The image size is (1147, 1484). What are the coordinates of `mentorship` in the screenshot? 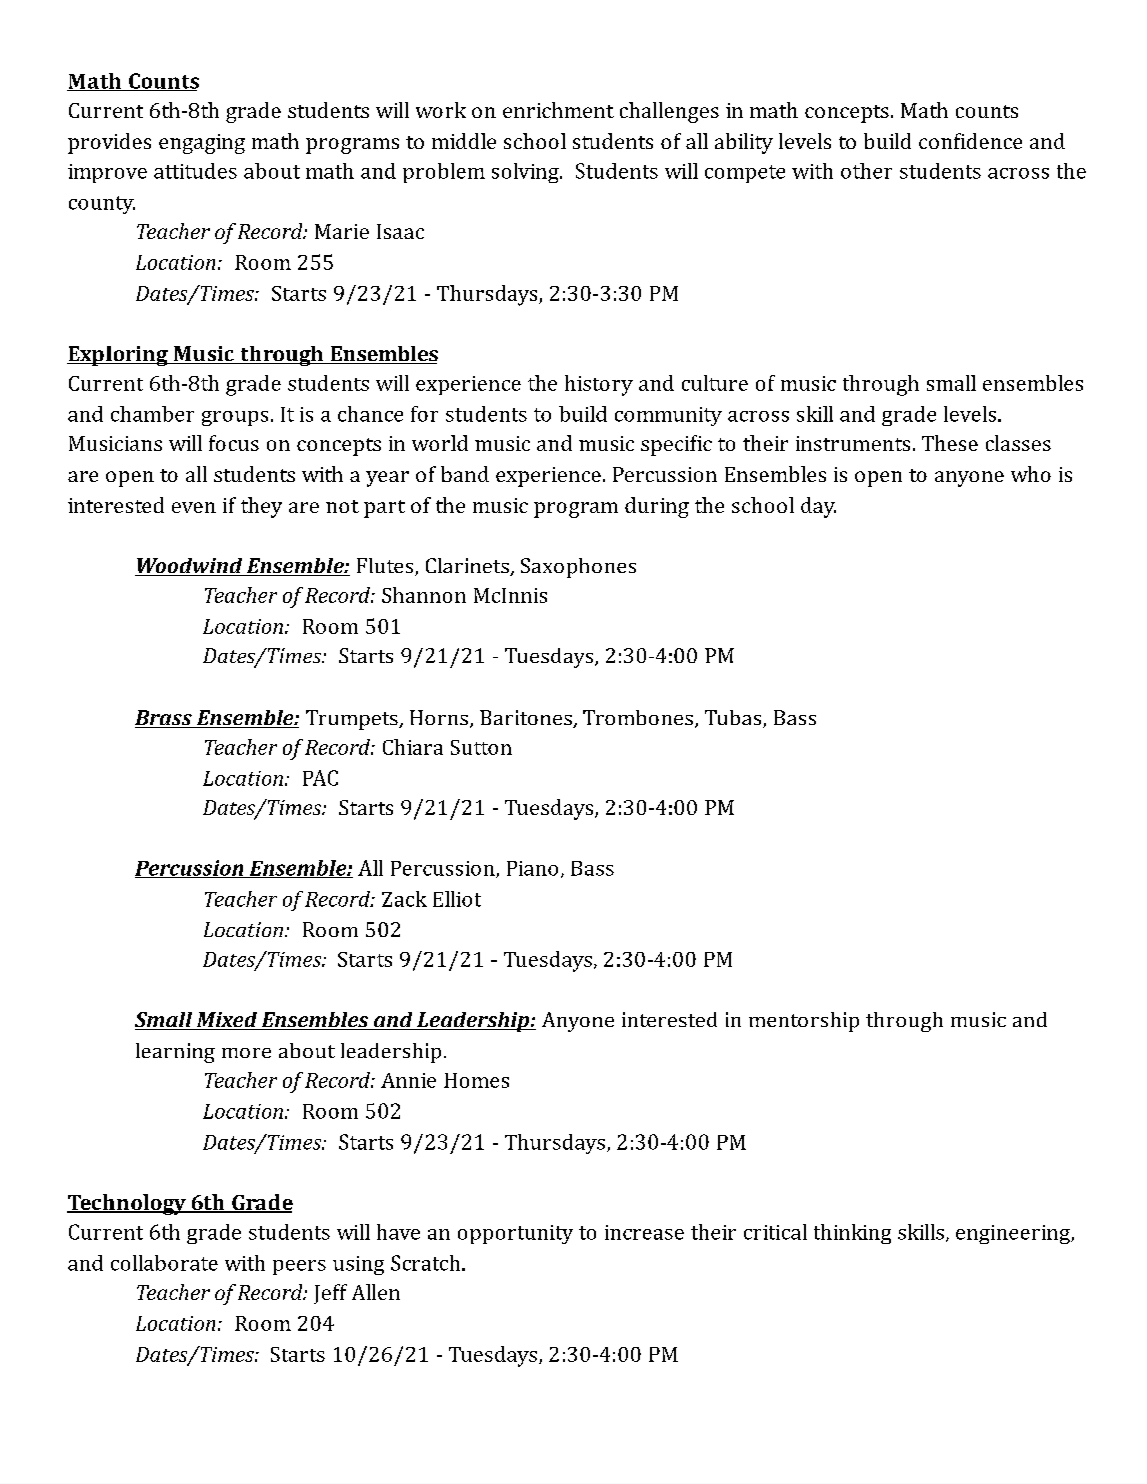 It's located at (804, 1022).
